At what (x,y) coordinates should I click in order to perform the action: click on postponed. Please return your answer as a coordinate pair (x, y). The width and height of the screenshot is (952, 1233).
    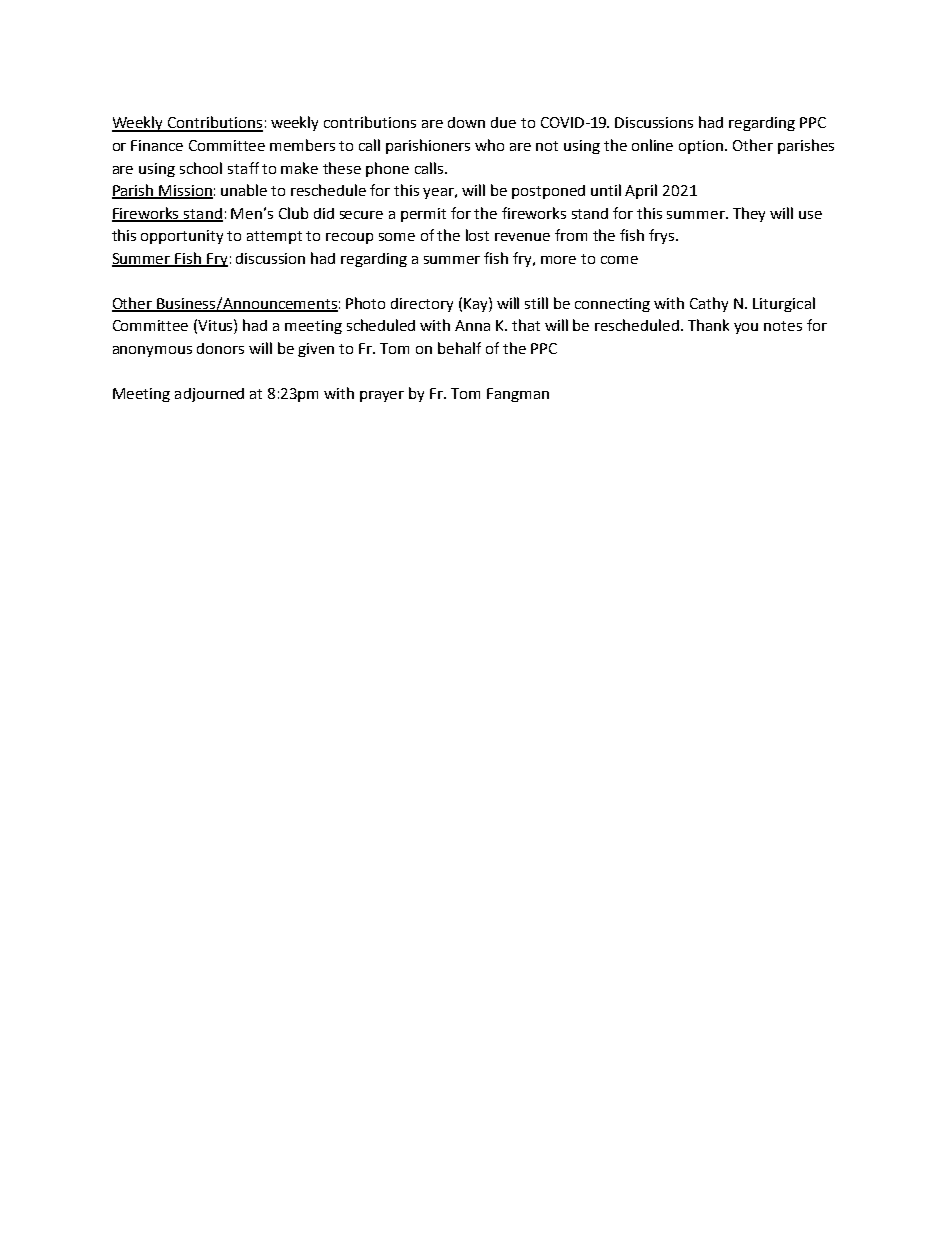
    Looking at the image, I should click on (548, 192).
